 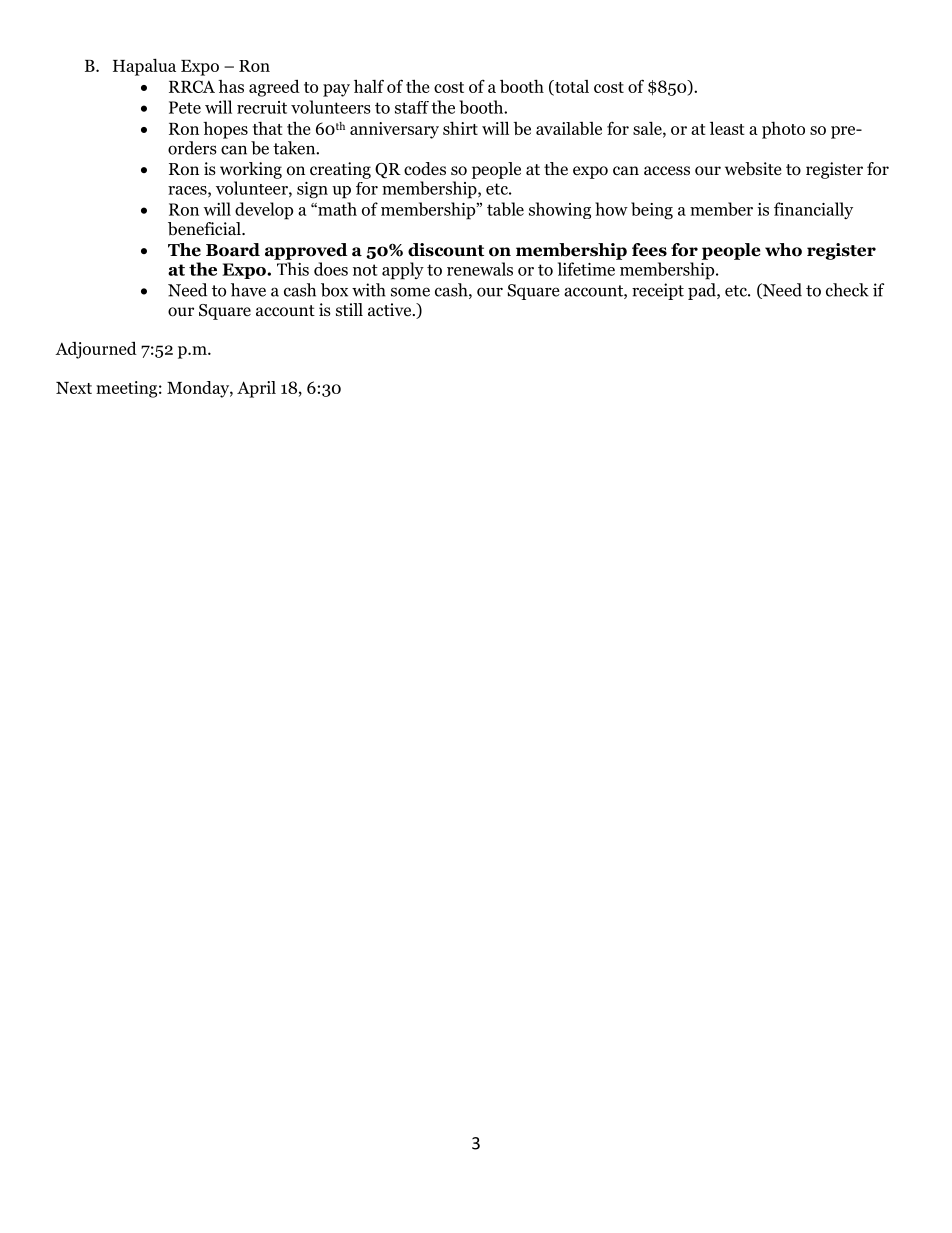 I want to click on Next, so click(x=74, y=388).
